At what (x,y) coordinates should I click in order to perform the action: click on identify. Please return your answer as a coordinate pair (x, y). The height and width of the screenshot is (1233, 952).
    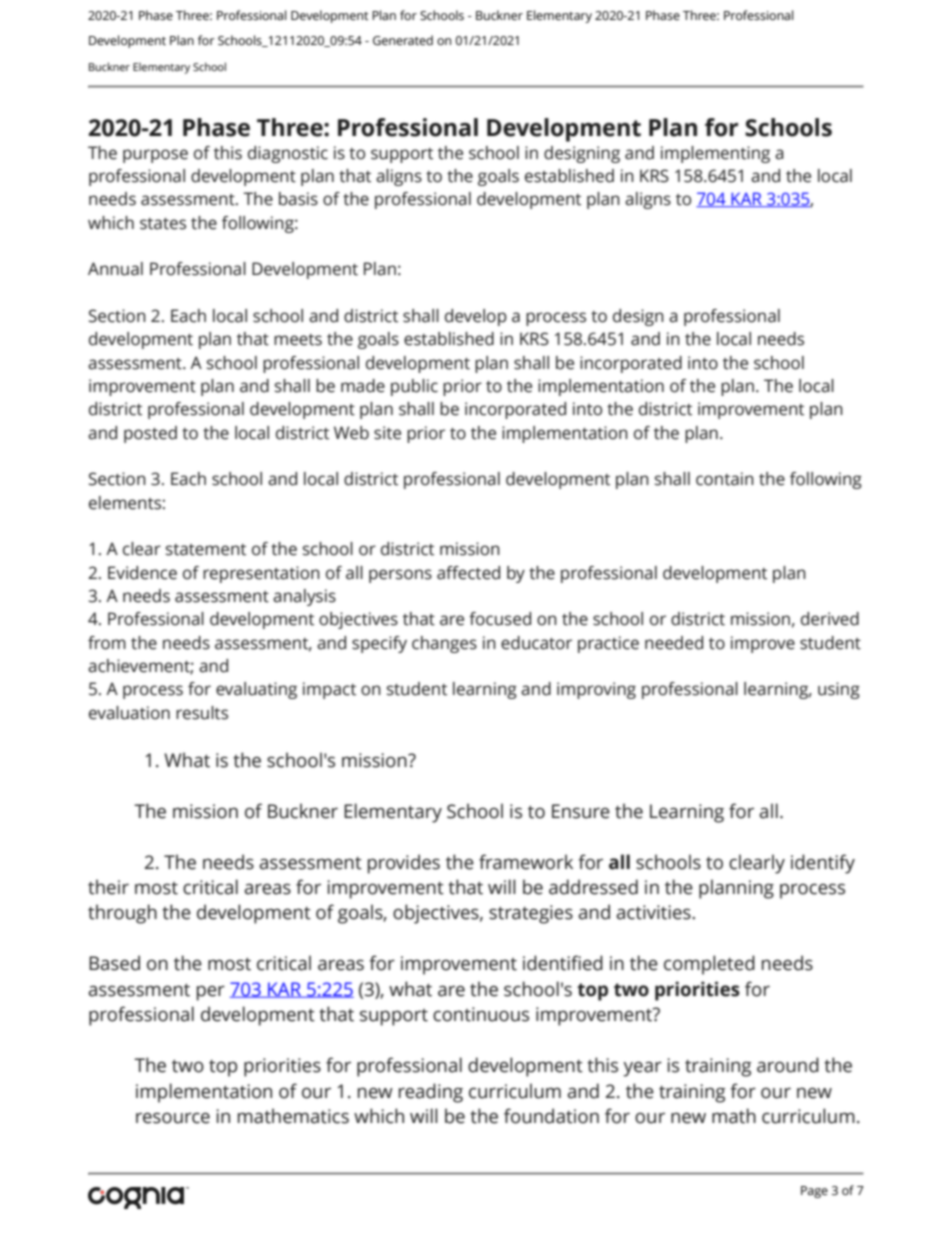
    Looking at the image, I should click on (823, 864).
